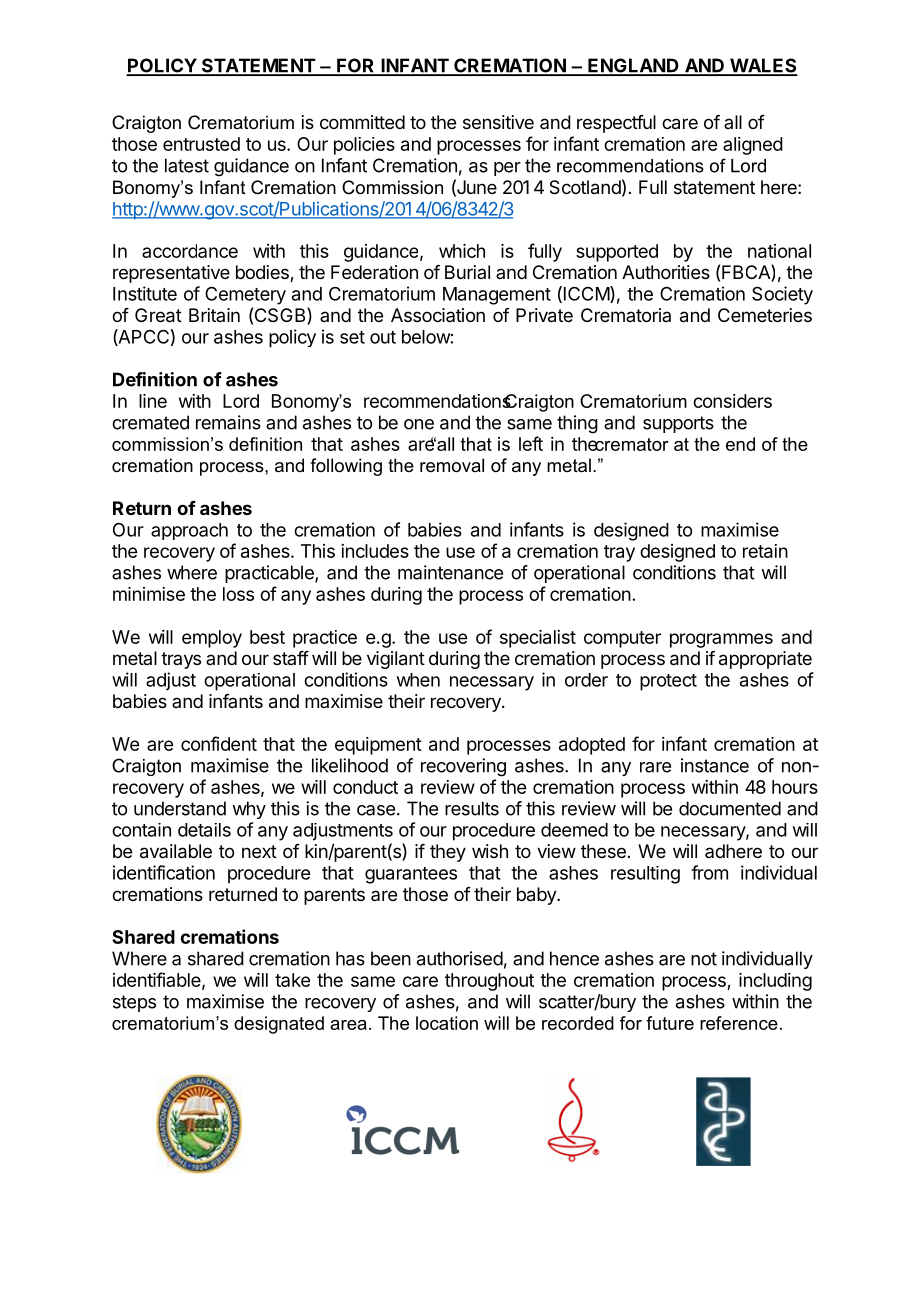 The height and width of the document is (1308, 924). What do you see at coordinates (763, 66) in the document?
I see `WALES` at bounding box center [763, 66].
